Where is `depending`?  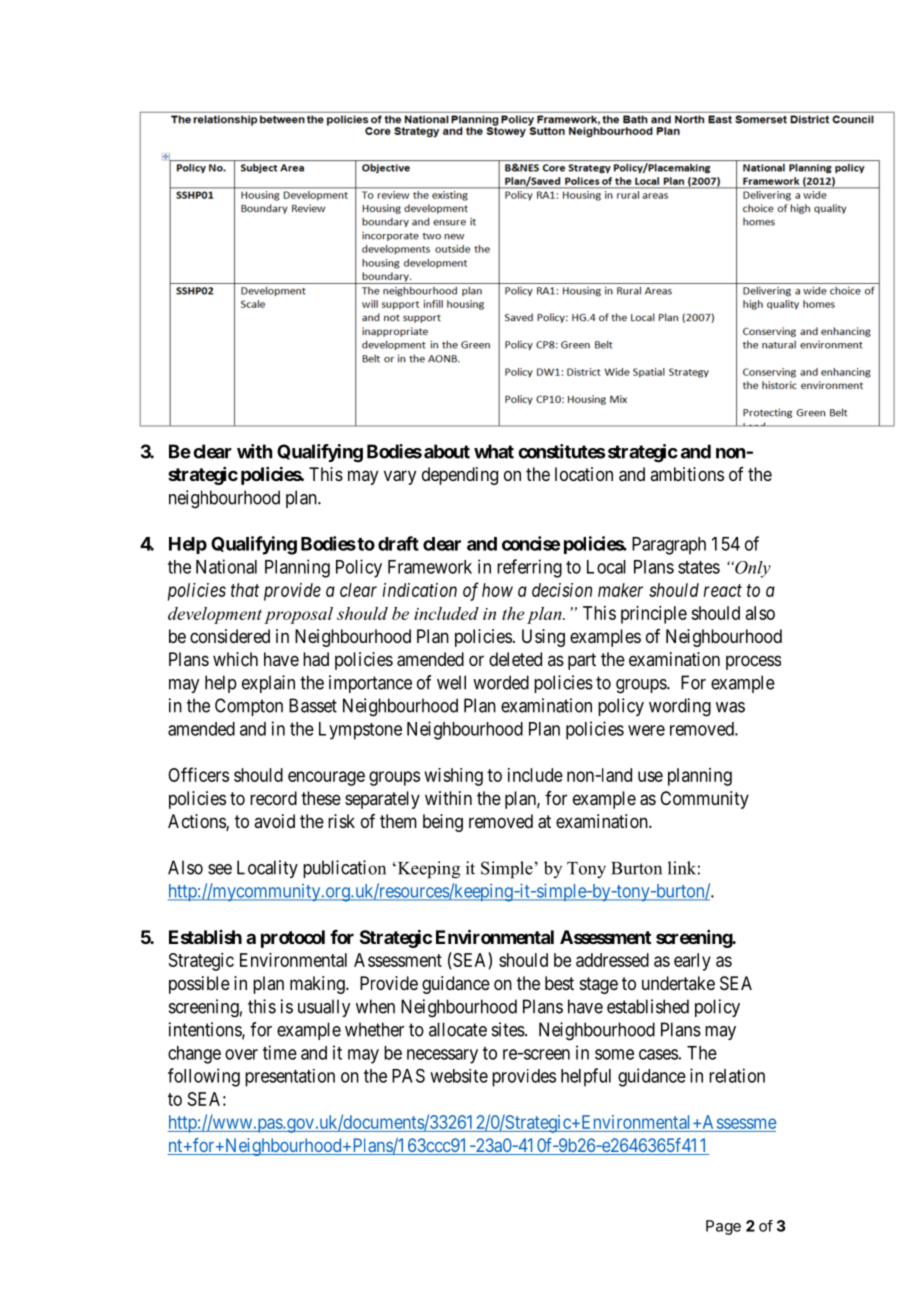
depending is located at coordinates (460, 476).
